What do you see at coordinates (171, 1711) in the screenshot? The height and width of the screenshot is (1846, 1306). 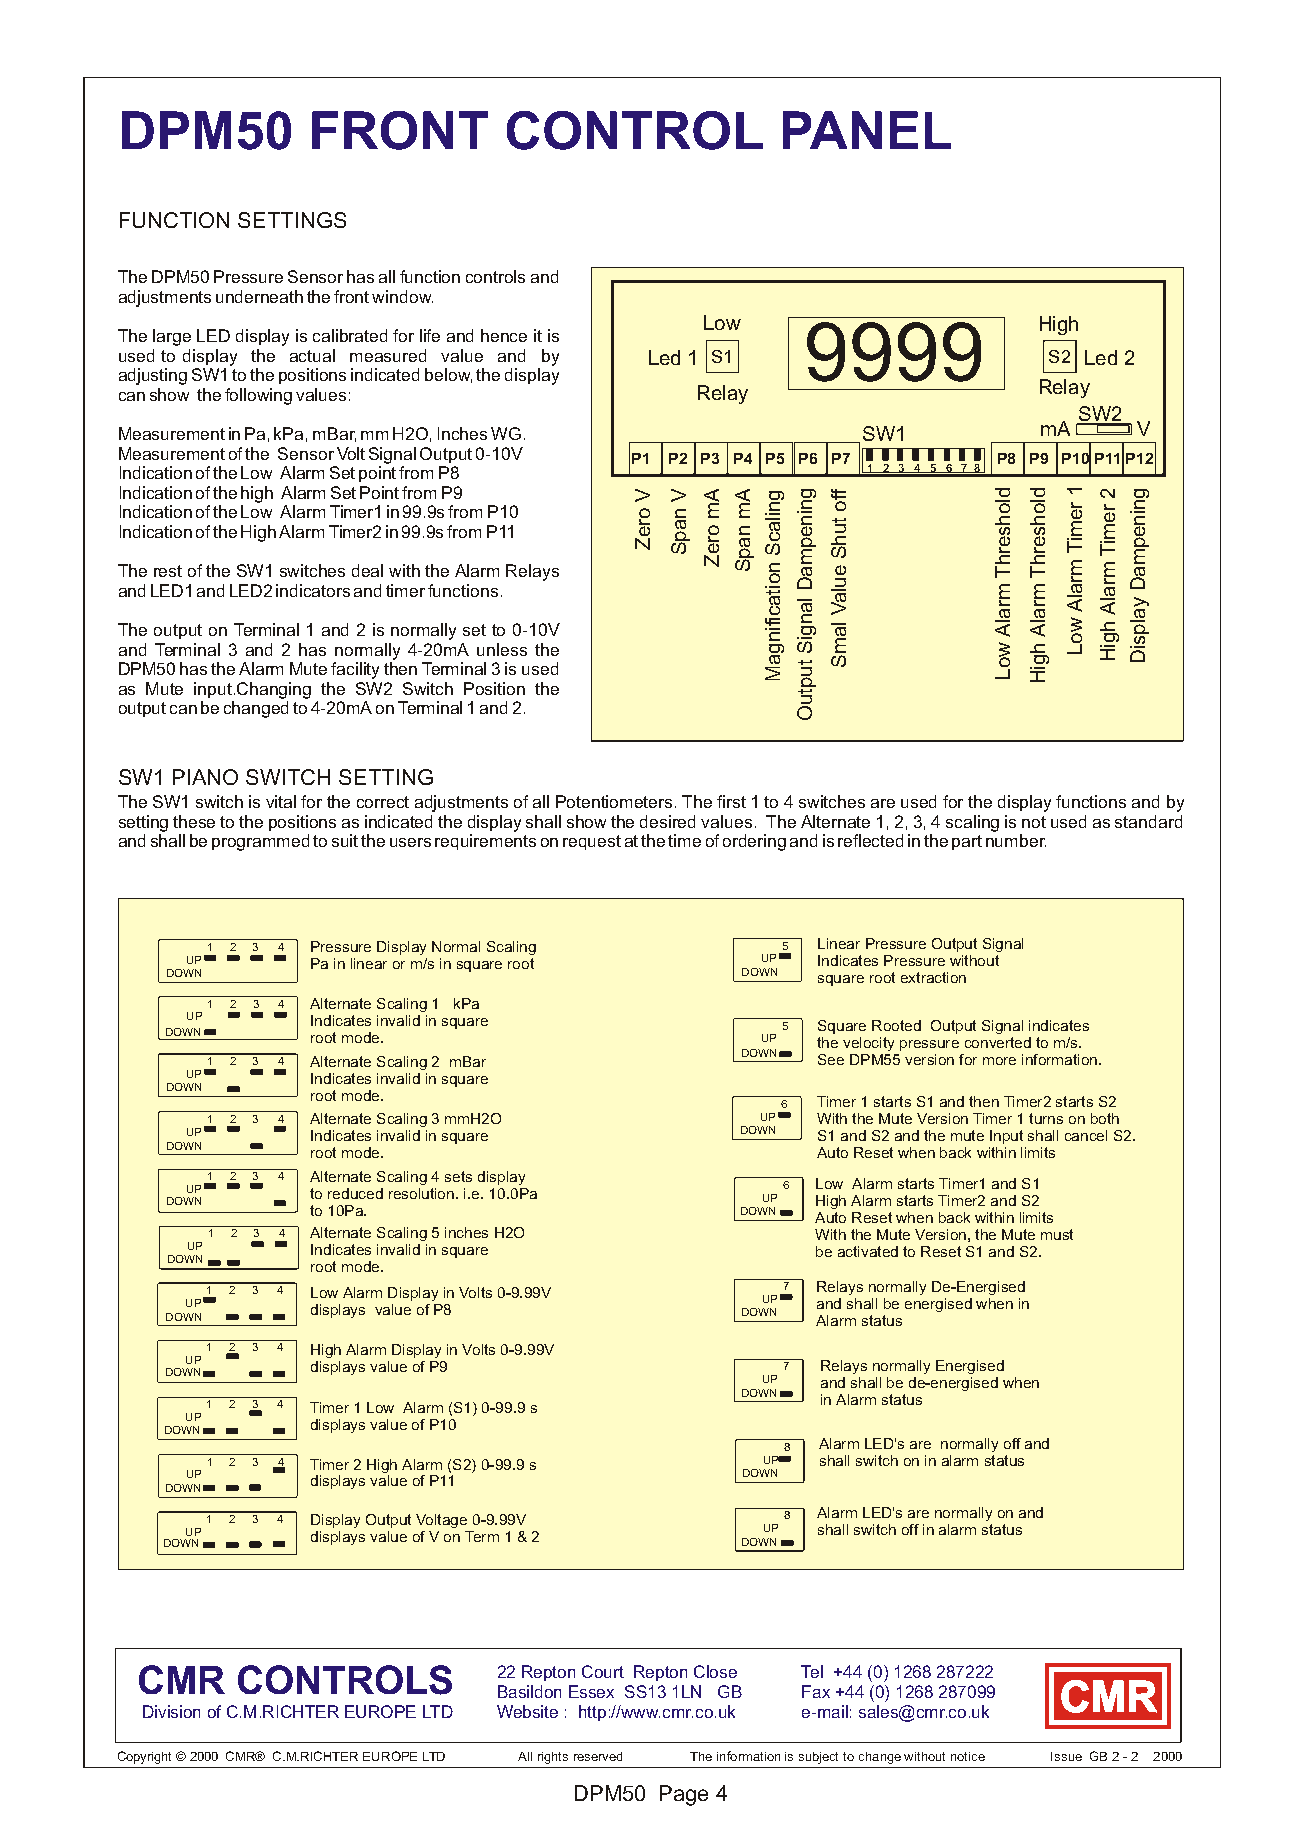 I see `Division` at bounding box center [171, 1711].
